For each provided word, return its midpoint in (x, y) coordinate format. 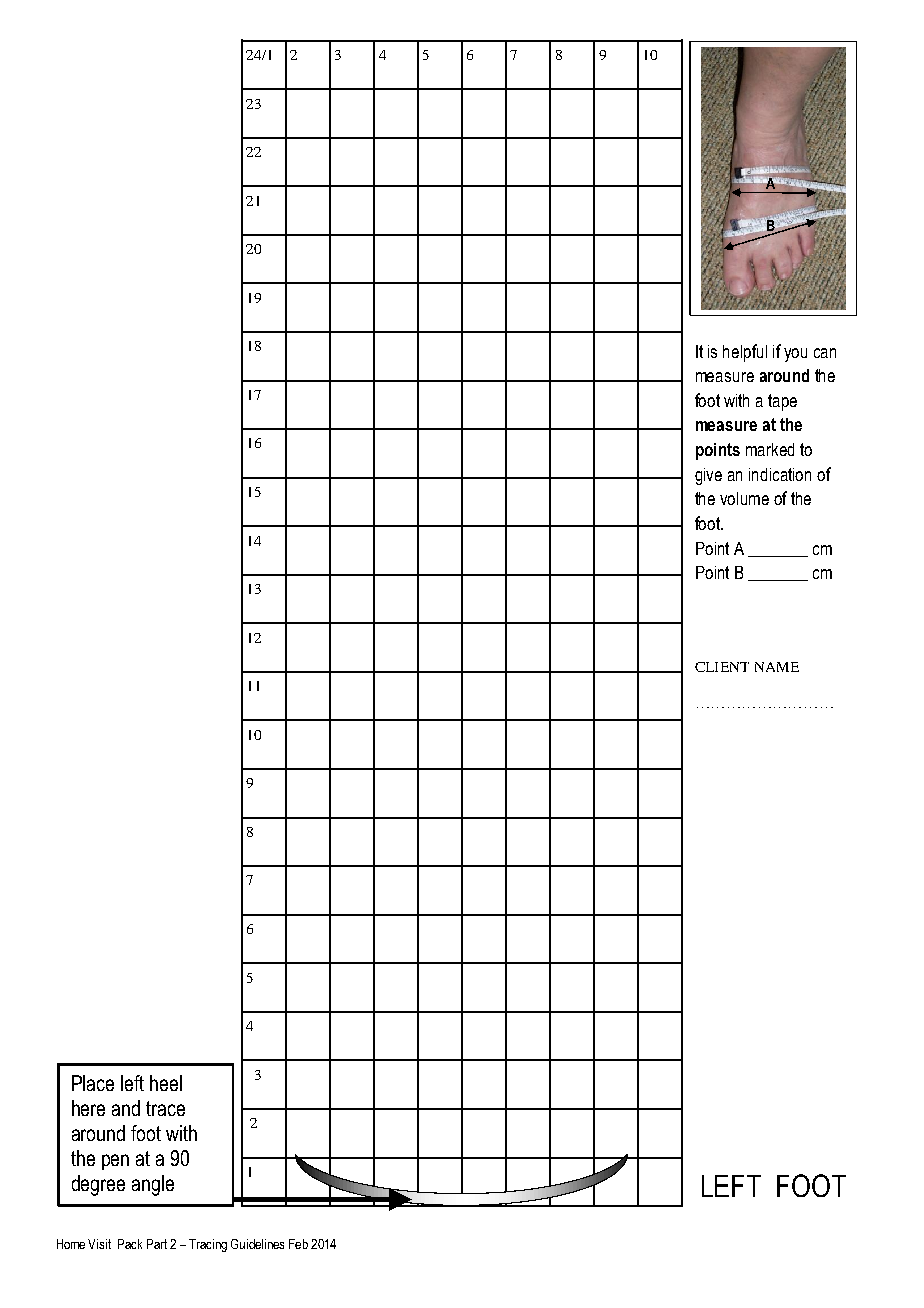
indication (780, 474)
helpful (745, 353)
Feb (298, 1244)
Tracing (208, 1245)
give (708, 476)
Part (157, 1244)
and (126, 1108)
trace (165, 1108)
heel (166, 1083)
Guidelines (257, 1244)
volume (744, 498)
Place (93, 1083)
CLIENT (722, 667)
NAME (777, 667)
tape (782, 402)
